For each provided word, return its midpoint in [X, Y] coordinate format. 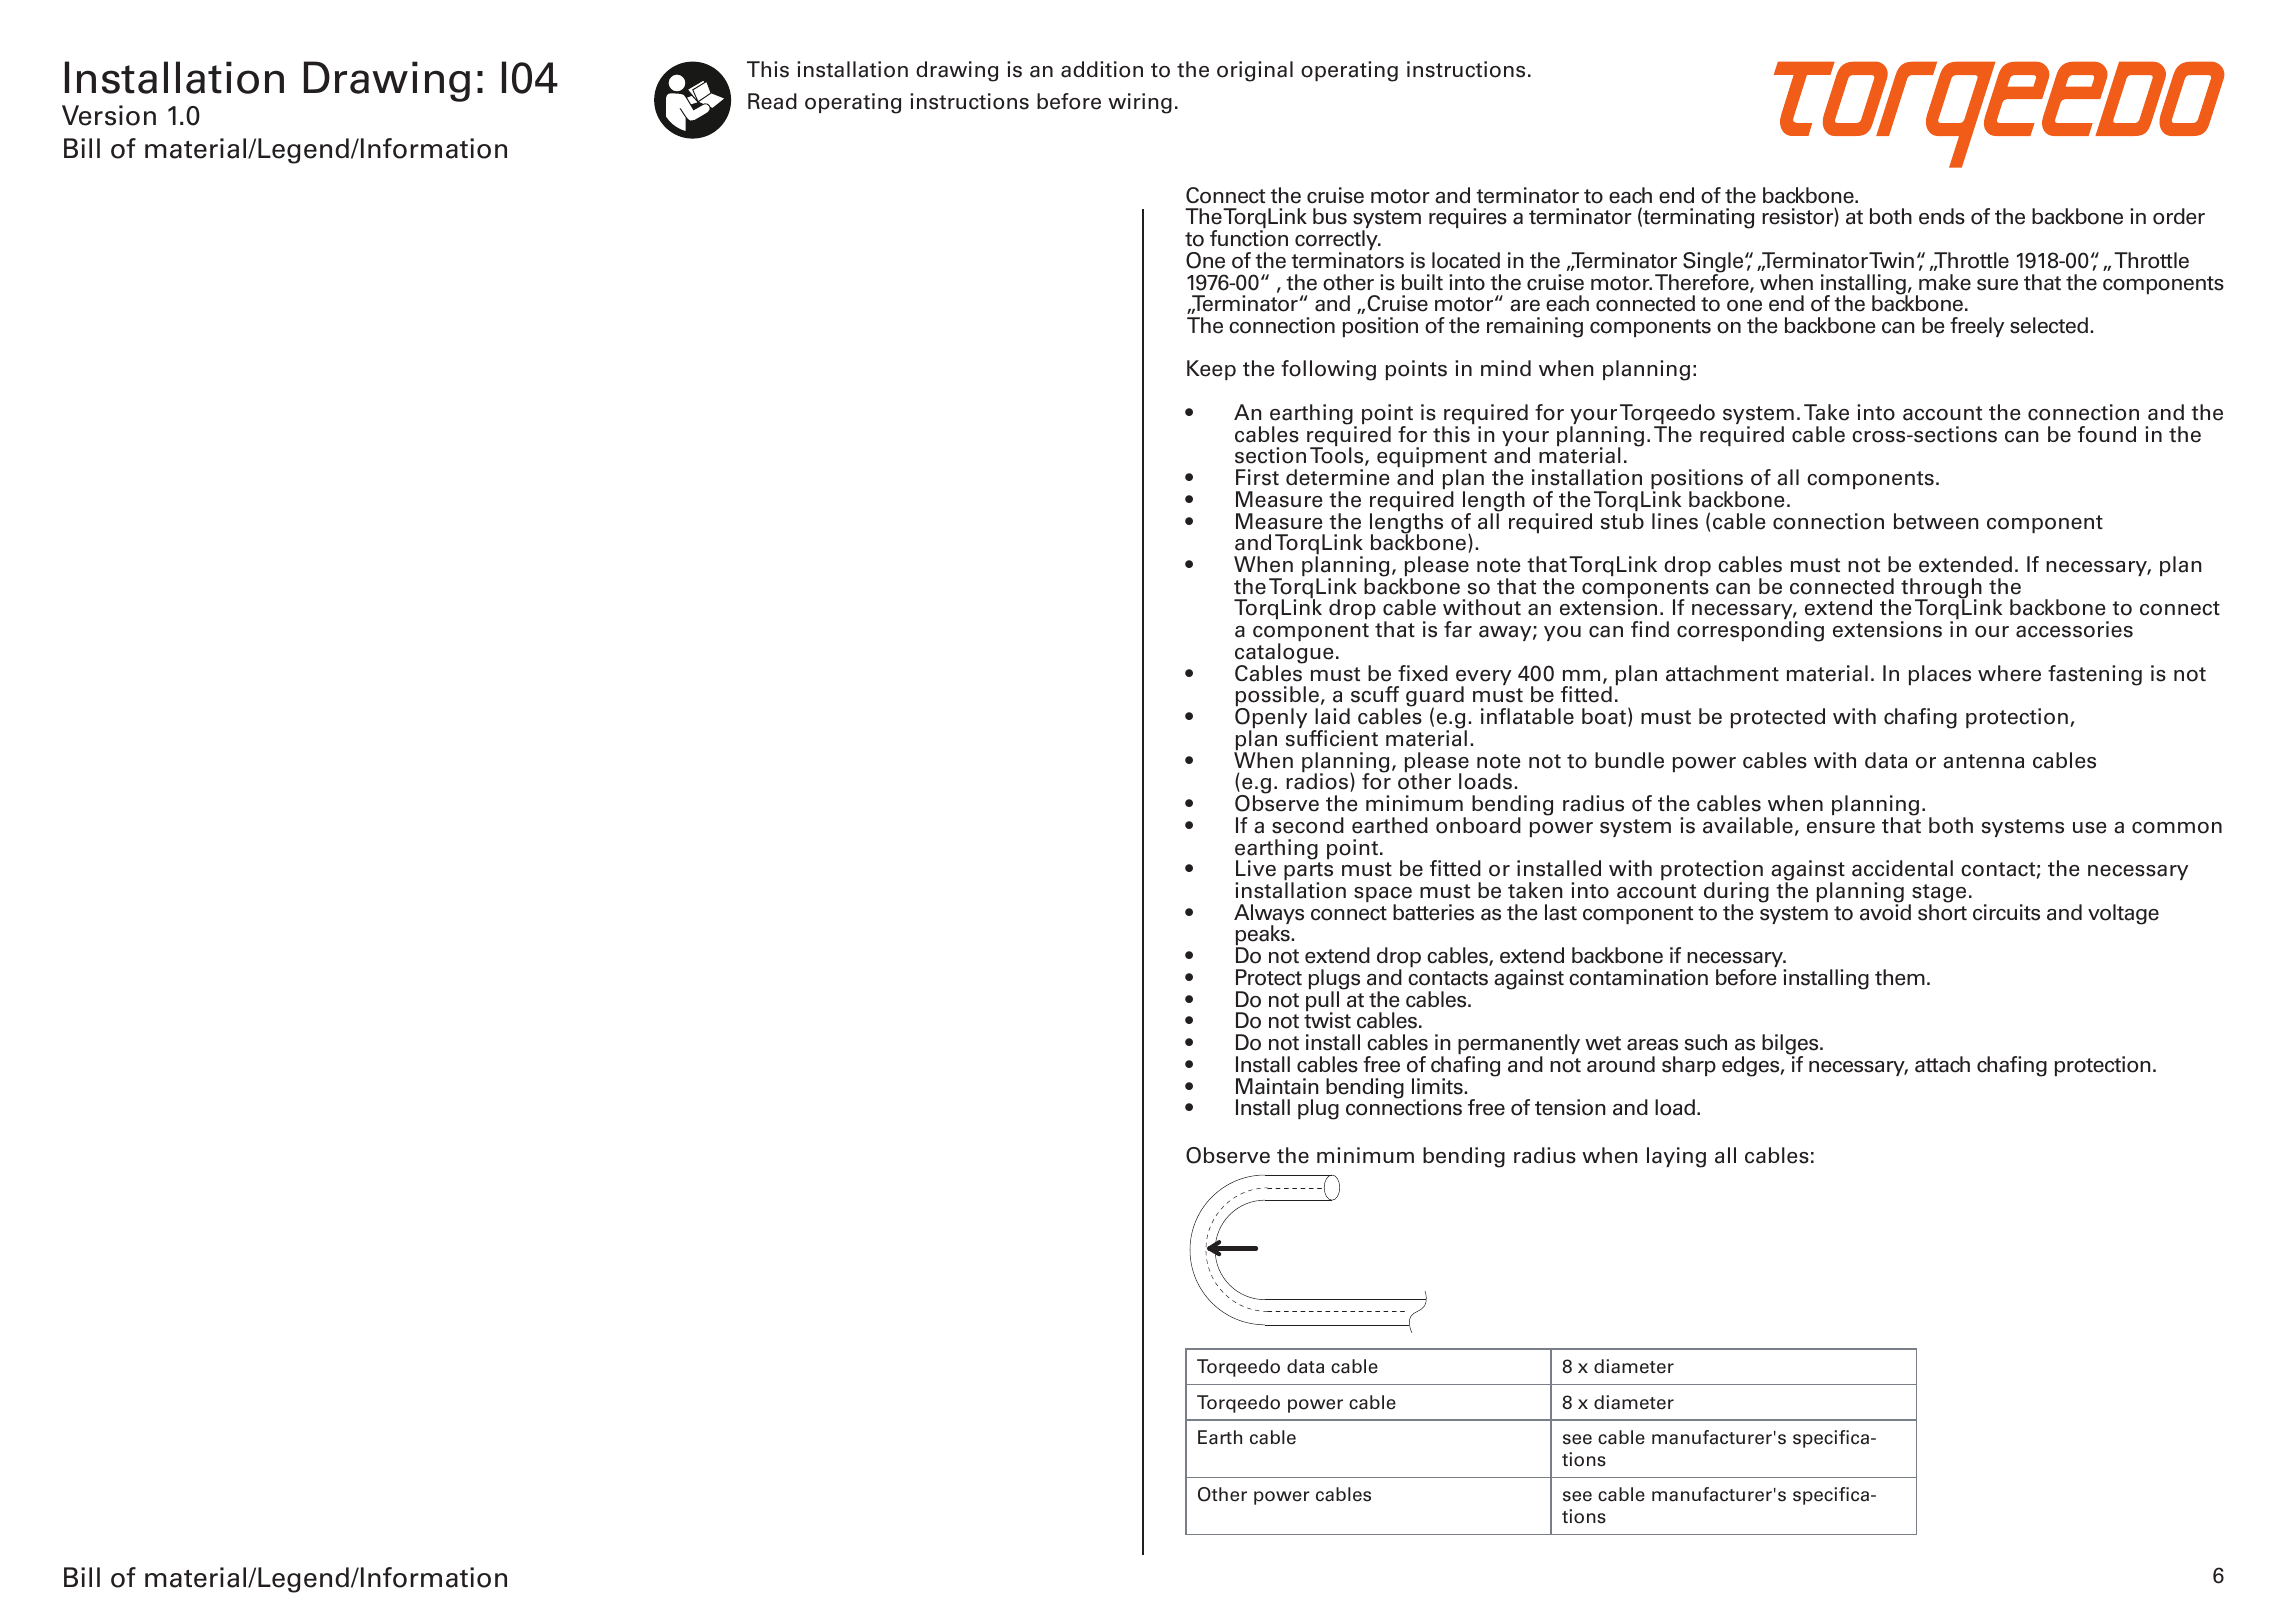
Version [109, 115]
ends [1942, 216]
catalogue [1284, 654]
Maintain [1277, 1086]
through [1941, 589]
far [1458, 629]
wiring [1140, 103]
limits [1438, 1086]
